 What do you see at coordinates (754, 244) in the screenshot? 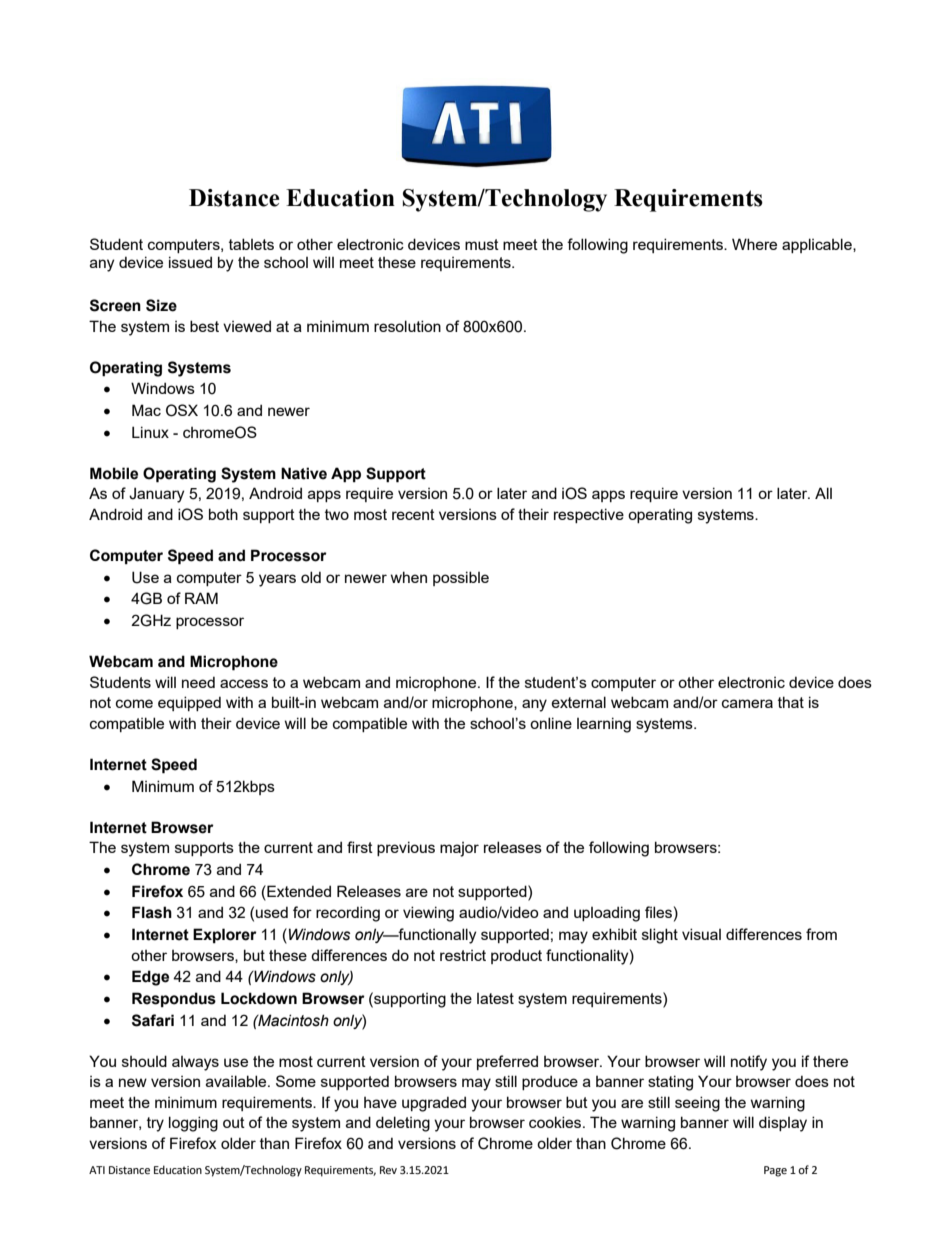
I see `Where` at bounding box center [754, 244].
